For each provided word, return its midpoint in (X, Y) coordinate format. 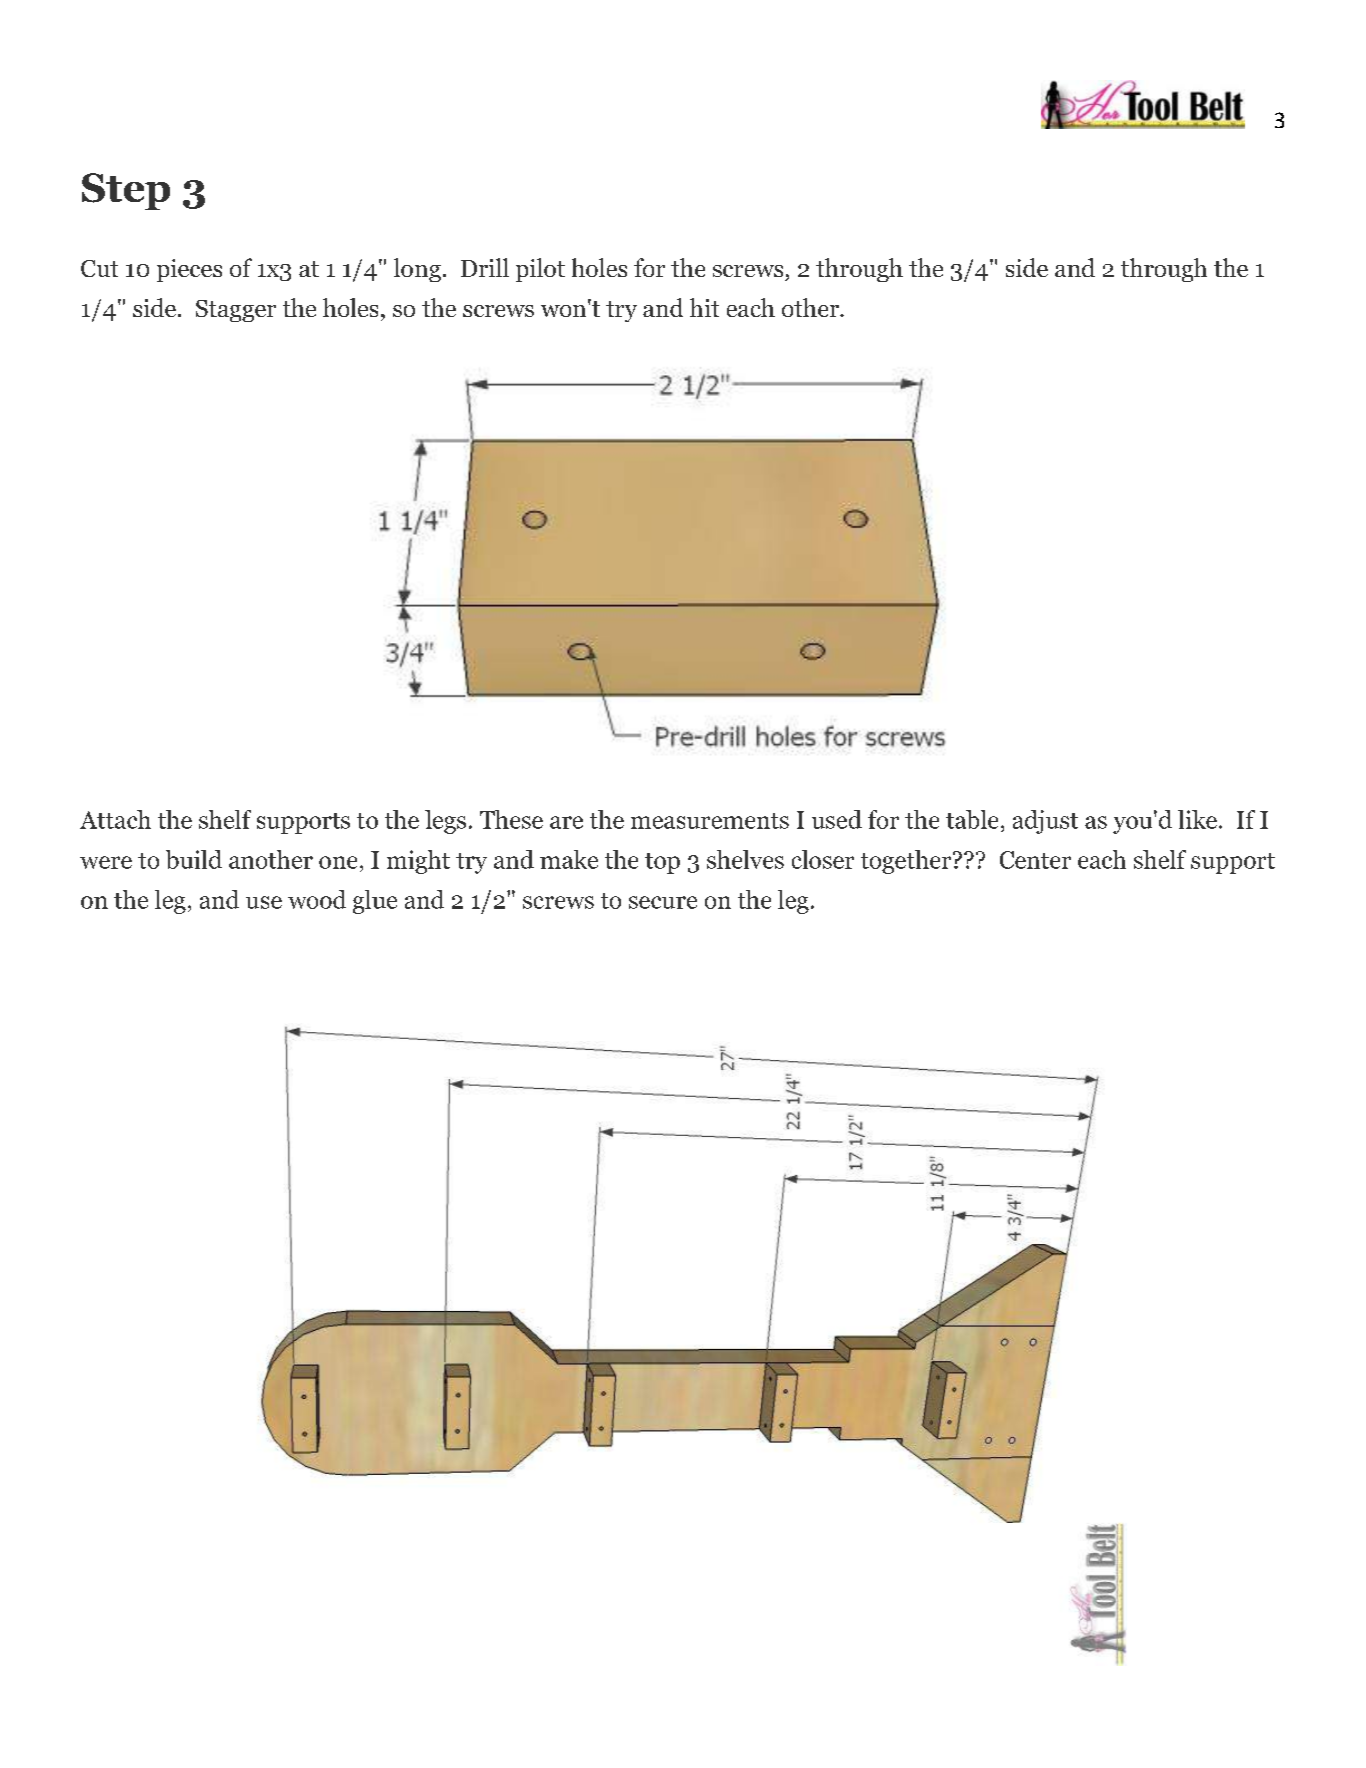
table (972, 819)
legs (445, 822)
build (194, 859)
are (566, 822)
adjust (1045, 822)
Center (1035, 860)
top (662, 863)
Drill (485, 267)
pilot (540, 270)
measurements (710, 821)
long (417, 270)
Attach (115, 819)
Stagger (236, 311)
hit (704, 307)
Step (126, 191)
